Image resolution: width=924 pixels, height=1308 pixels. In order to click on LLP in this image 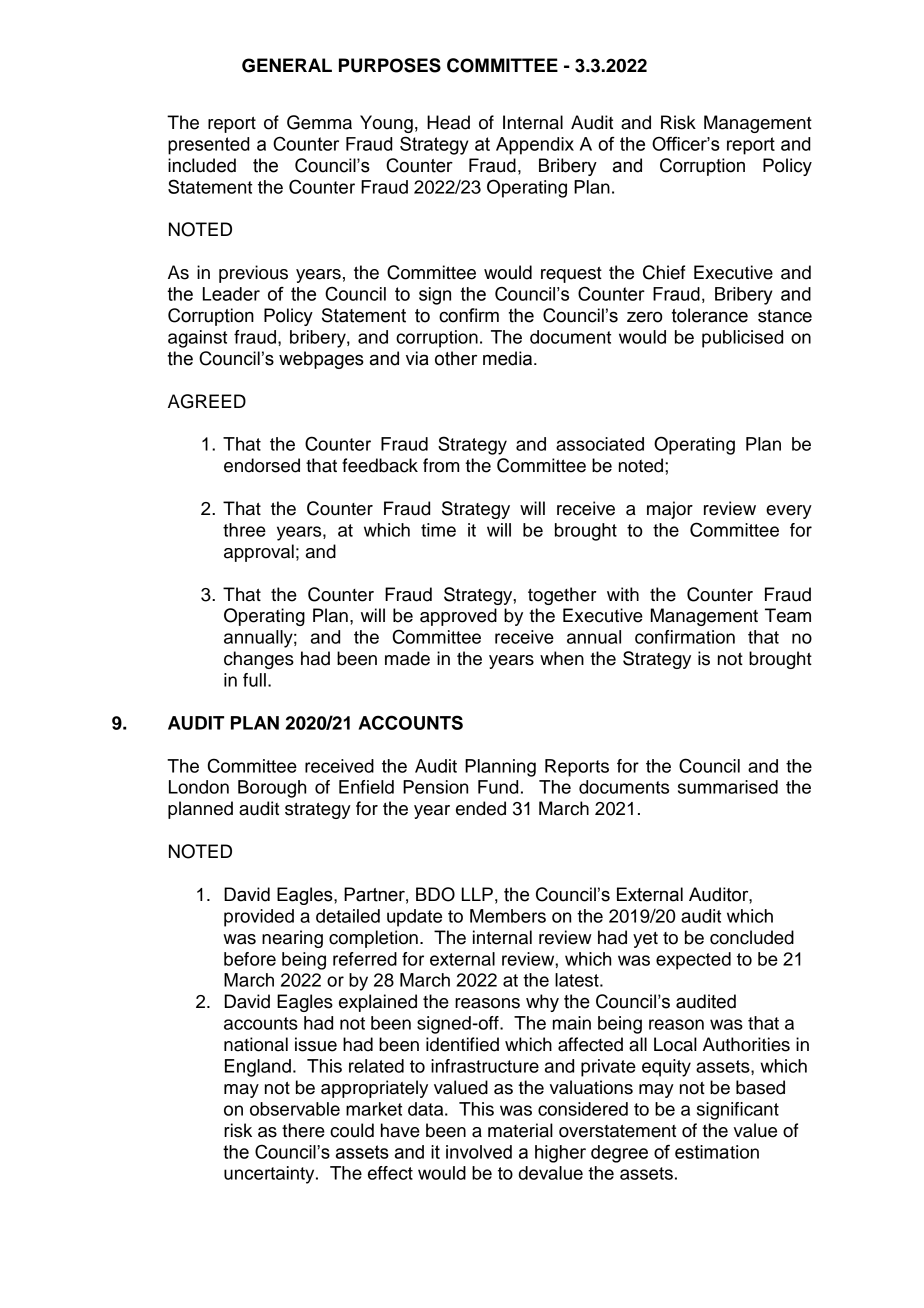, I will do `click(477, 894)`.
